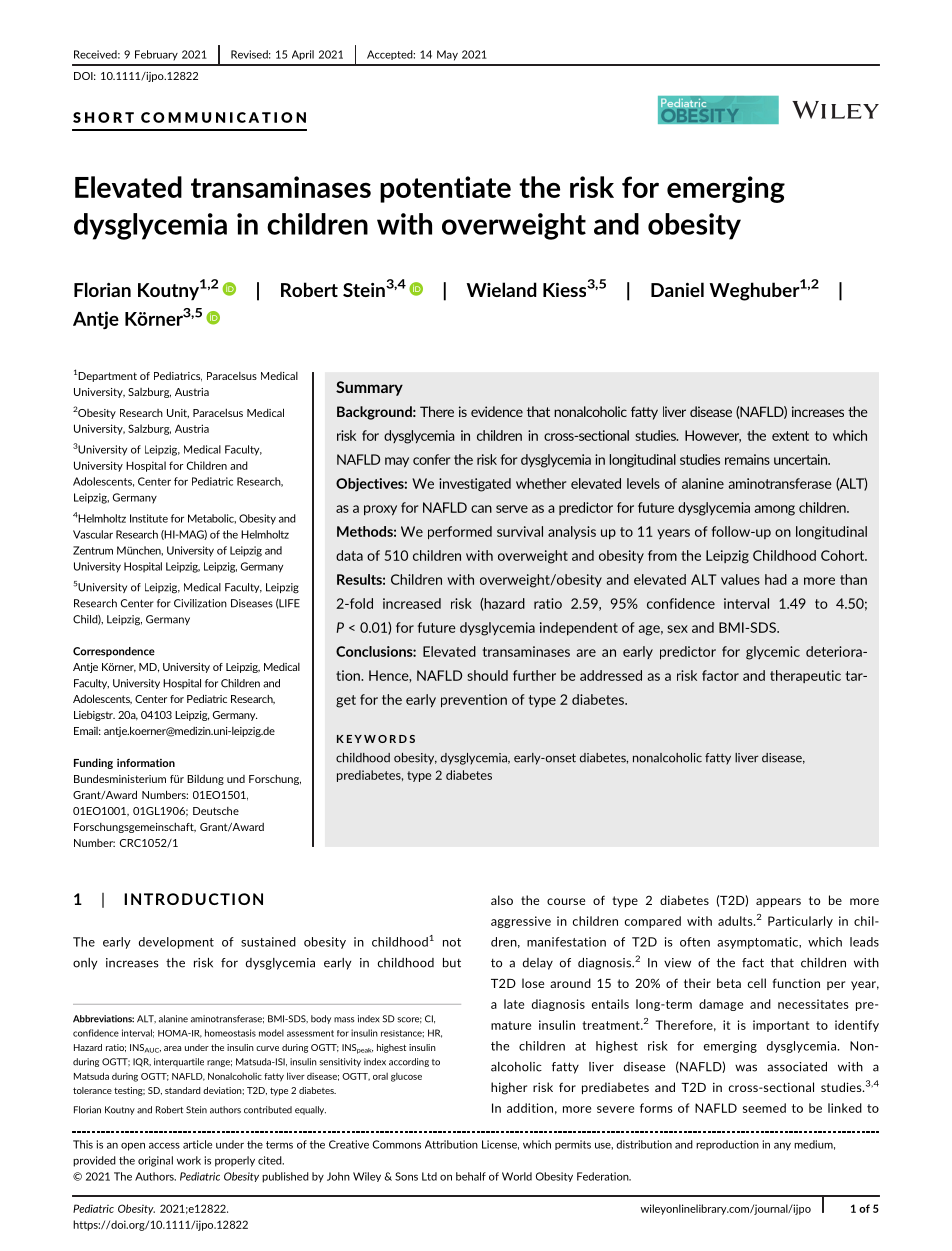 Image resolution: width=952 pixels, height=1251 pixels. What do you see at coordinates (176, 943) in the screenshot?
I see `development` at bounding box center [176, 943].
